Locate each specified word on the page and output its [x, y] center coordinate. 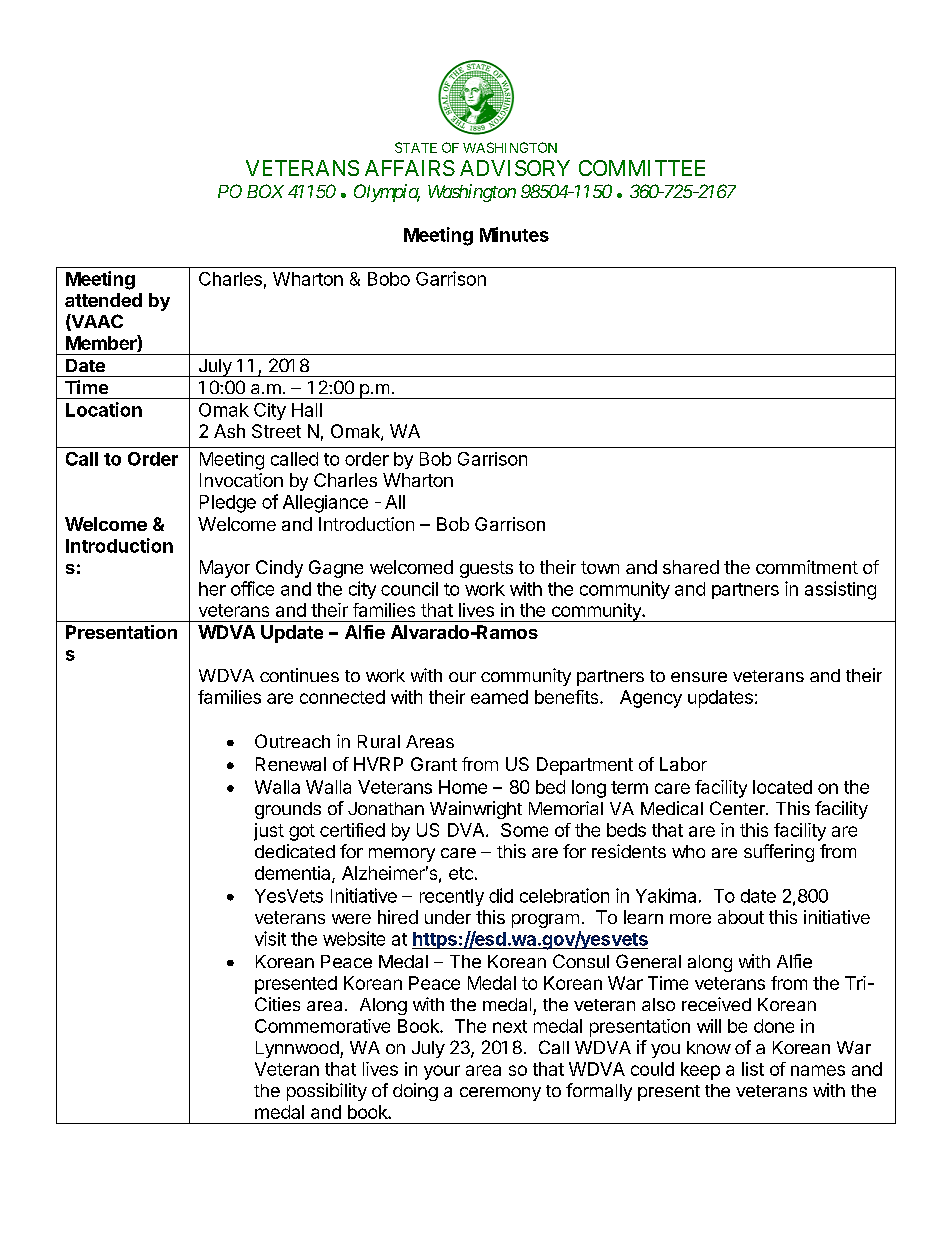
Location [104, 409]
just [269, 832]
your [442, 1072]
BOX [265, 191]
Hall [307, 410]
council [409, 589]
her [212, 589]
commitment [807, 567]
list [753, 1069]
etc [461, 873]
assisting [840, 590]
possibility [327, 1092]
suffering [779, 853]
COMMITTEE [642, 168]
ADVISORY [515, 168]
